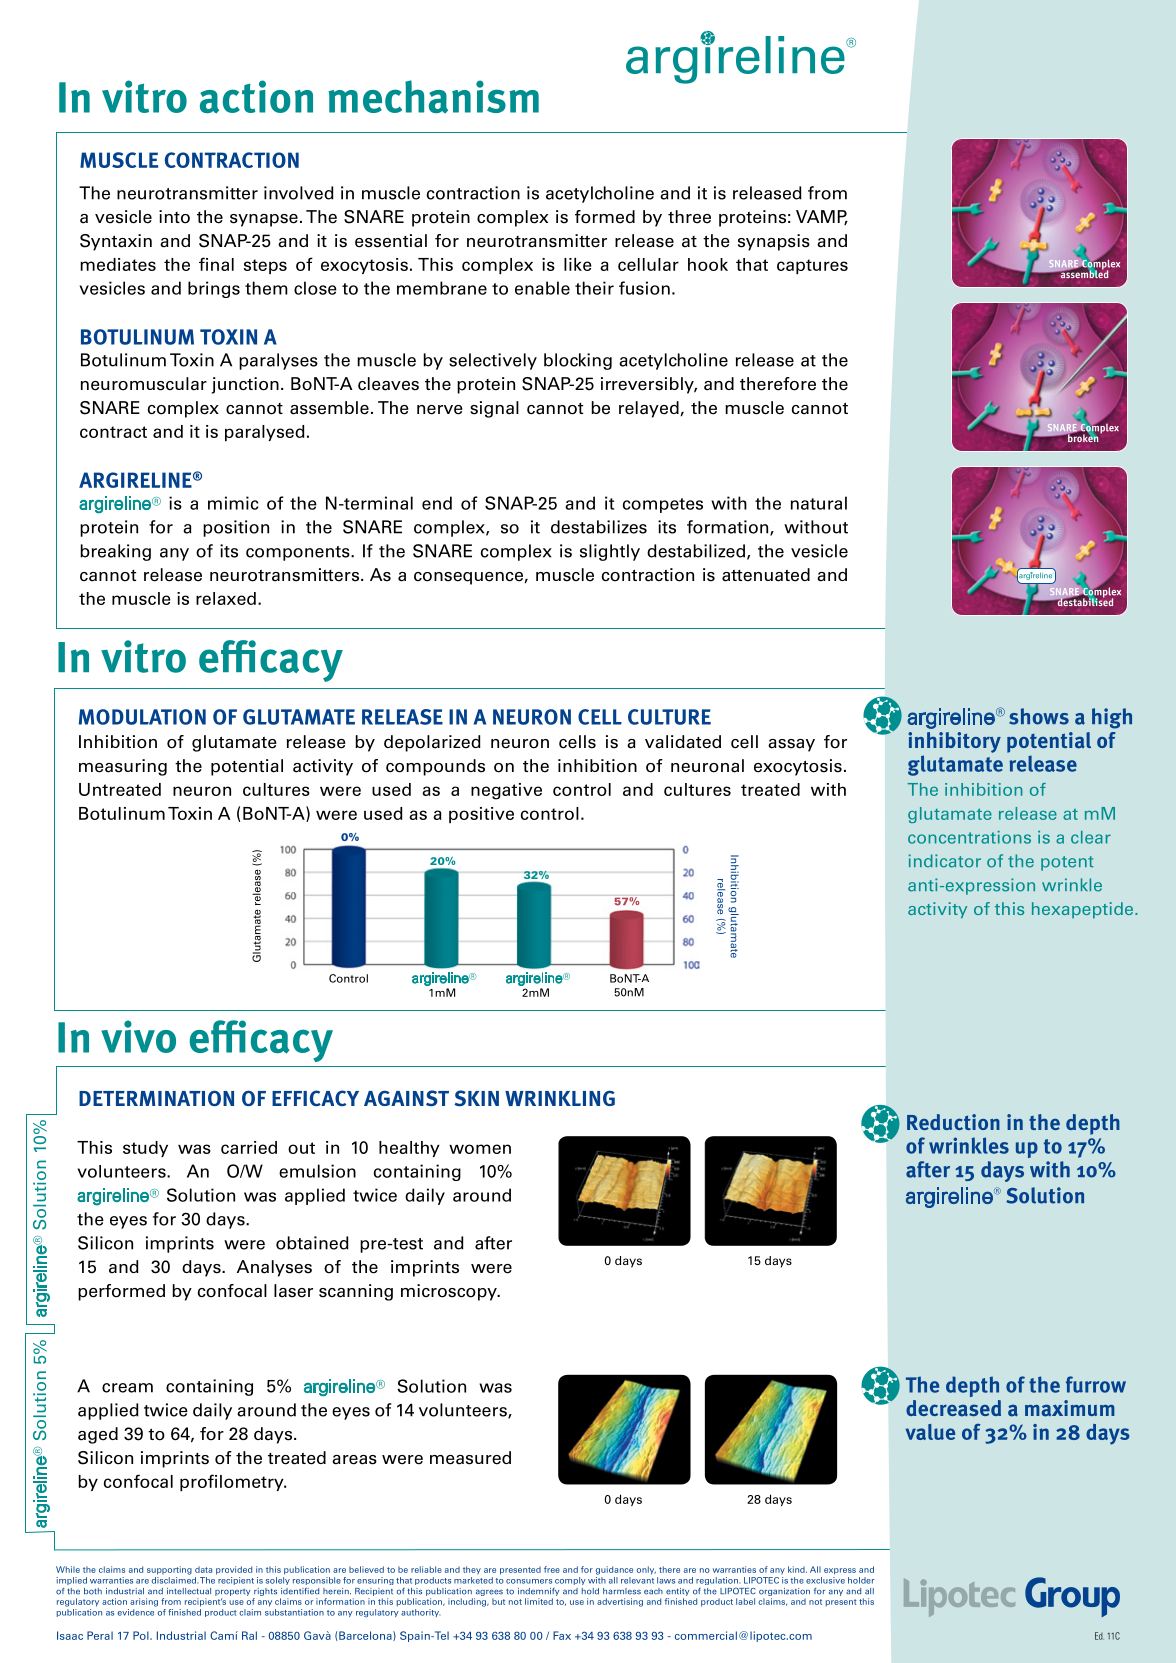 The image size is (1176, 1663). I want to click on three, so click(689, 217).
